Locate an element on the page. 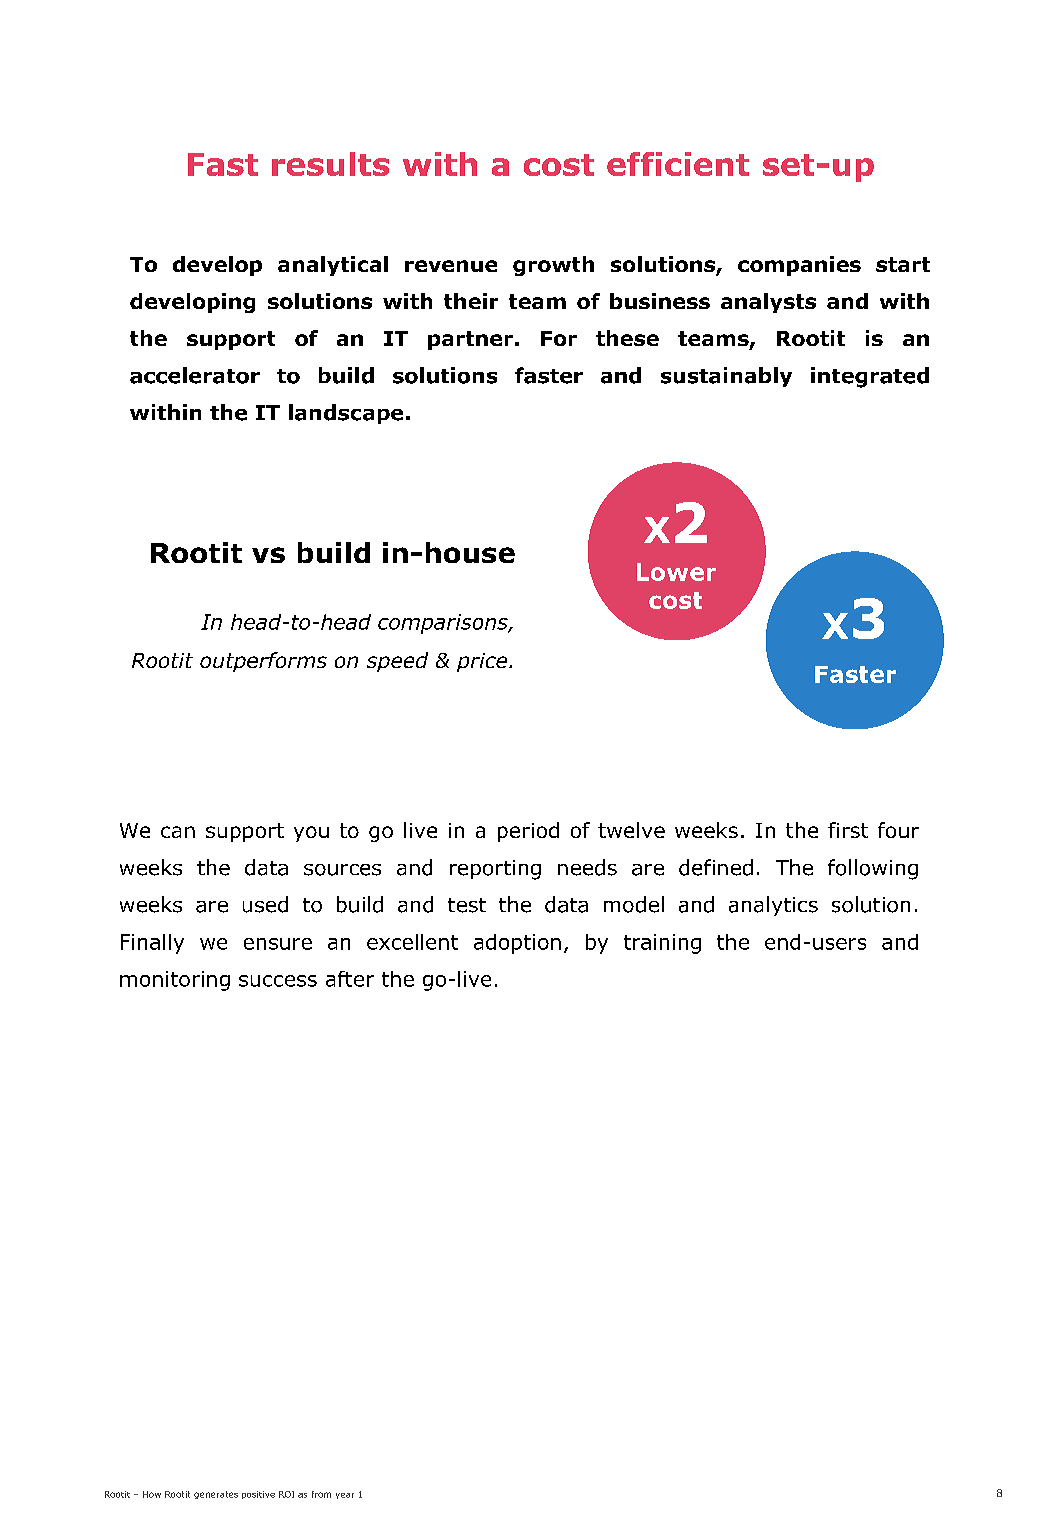 This document has width=1060, height=1531. year is located at coordinates (345, 1496).
